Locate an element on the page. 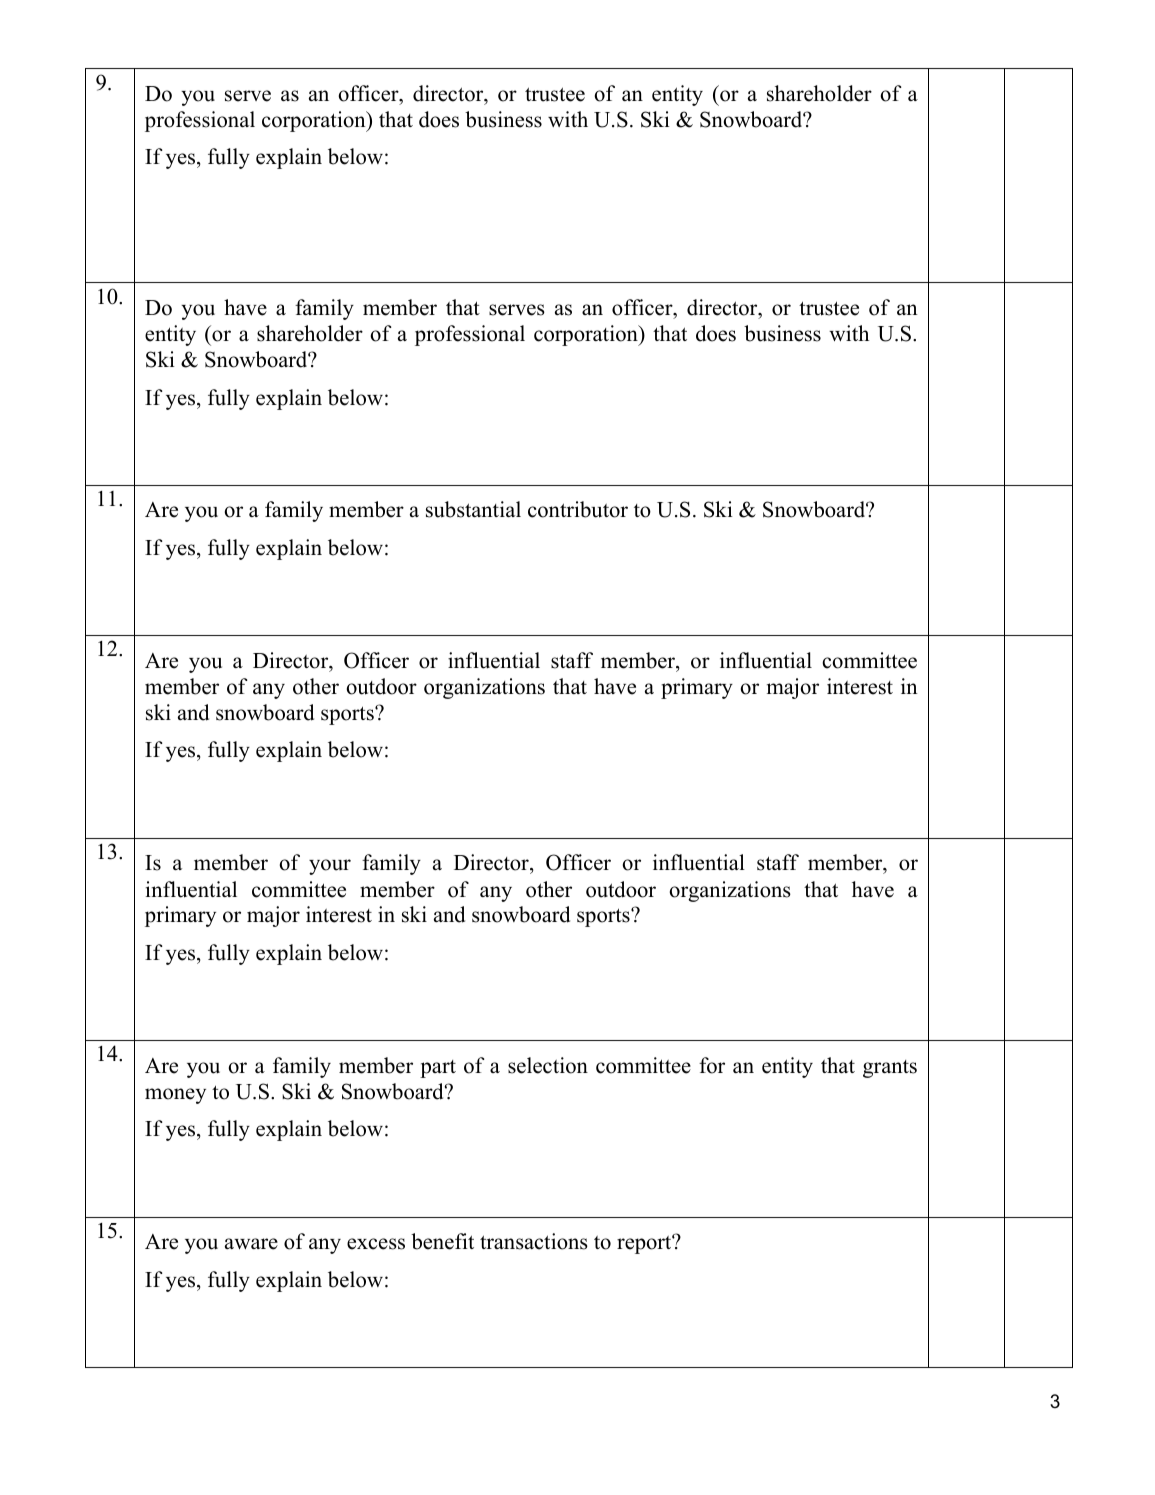 The image size is (1155, 1495). your is located at coordinates (330, 867).
